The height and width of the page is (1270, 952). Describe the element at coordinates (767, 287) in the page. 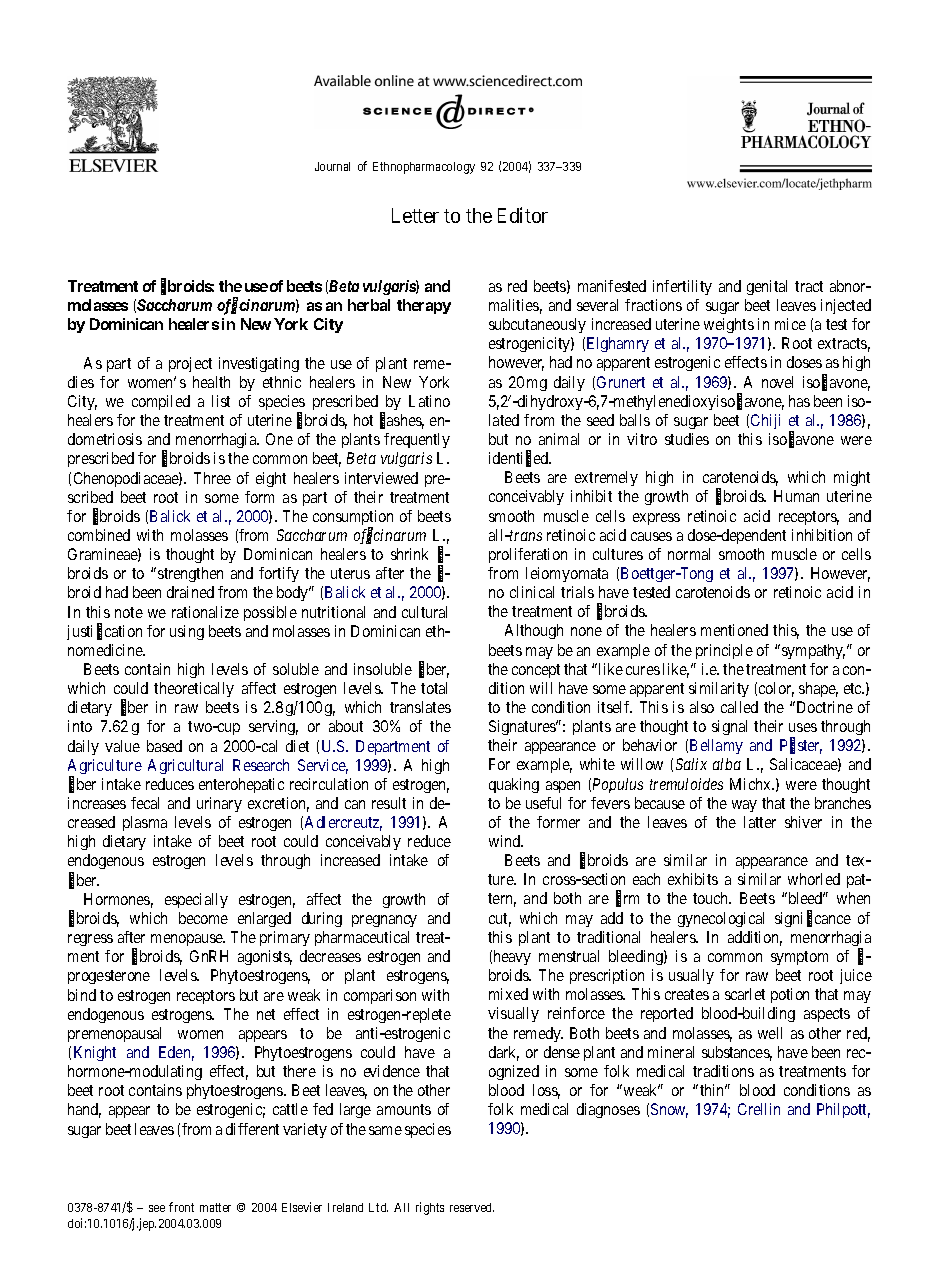

I see `genital` at that location.
